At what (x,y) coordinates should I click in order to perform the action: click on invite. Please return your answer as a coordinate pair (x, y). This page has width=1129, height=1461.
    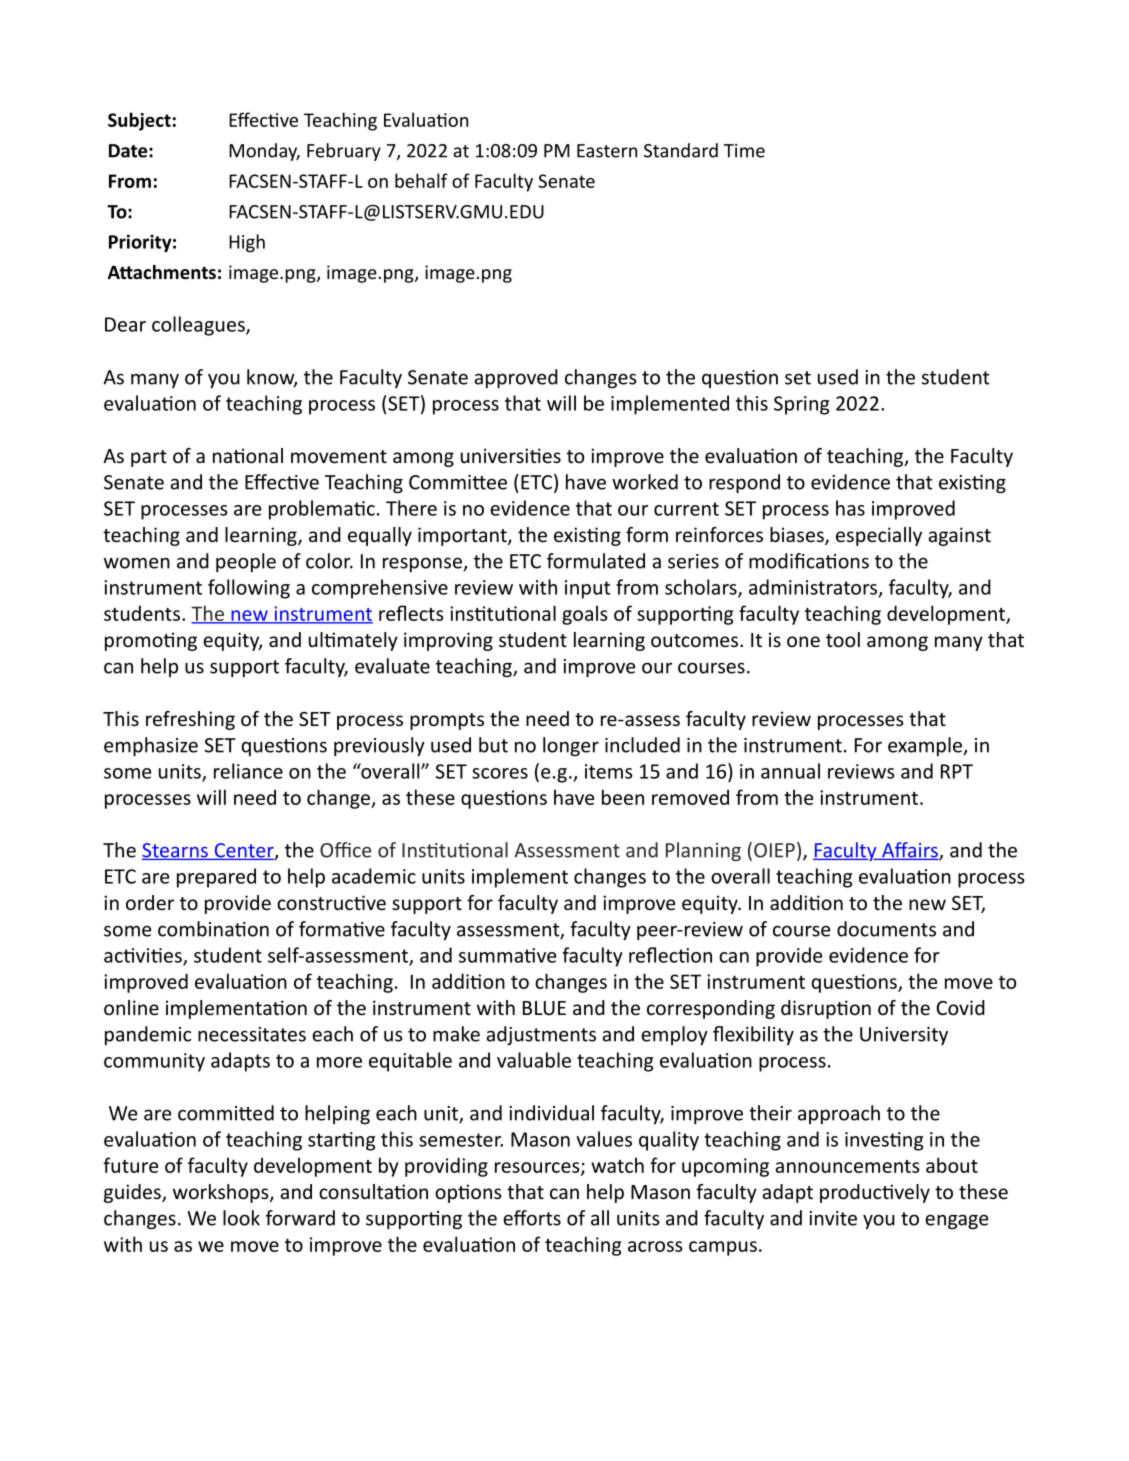
    Looking at the image, I should click on (833, 1218).
